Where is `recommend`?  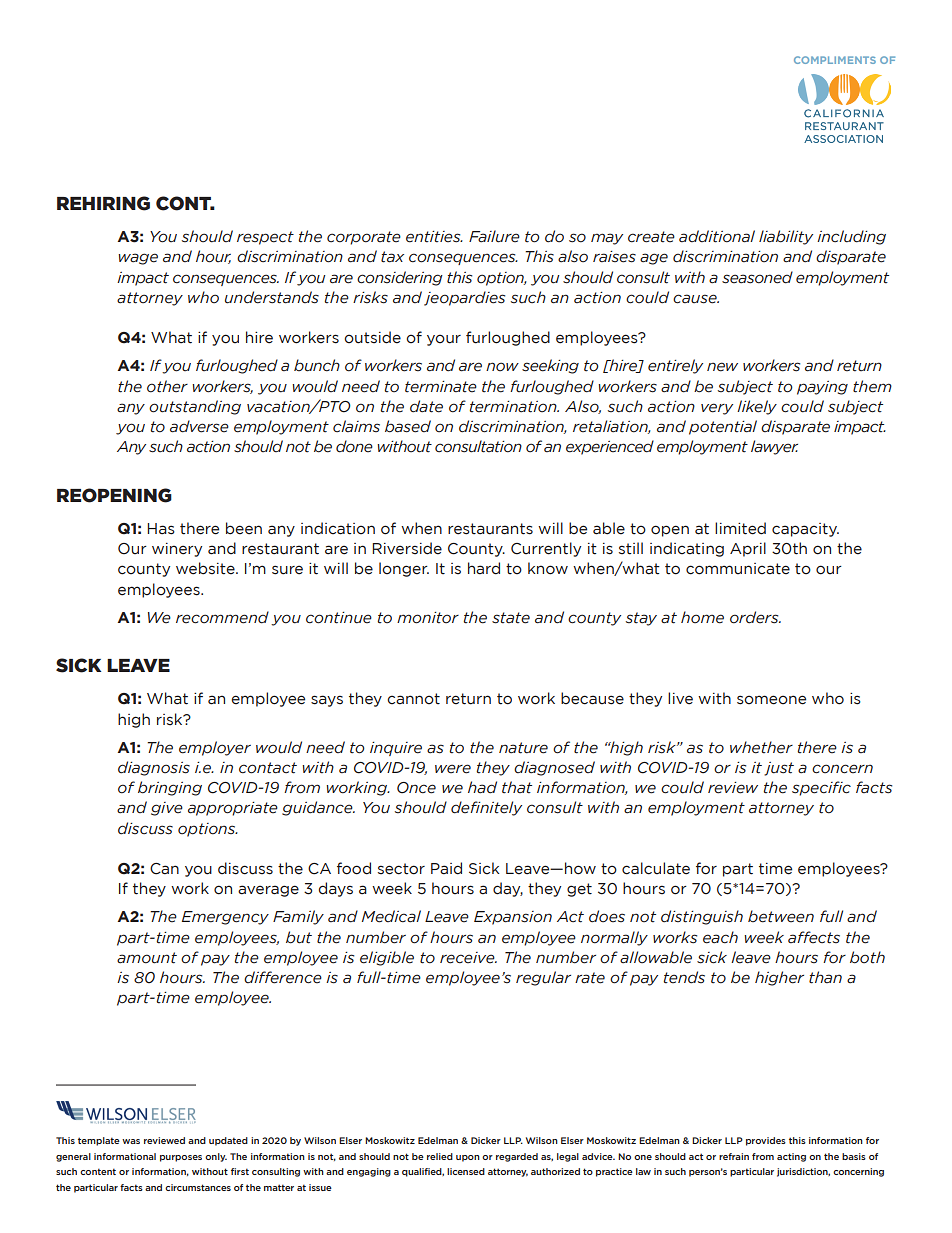 recommend is located at coordinates (222, 617).
